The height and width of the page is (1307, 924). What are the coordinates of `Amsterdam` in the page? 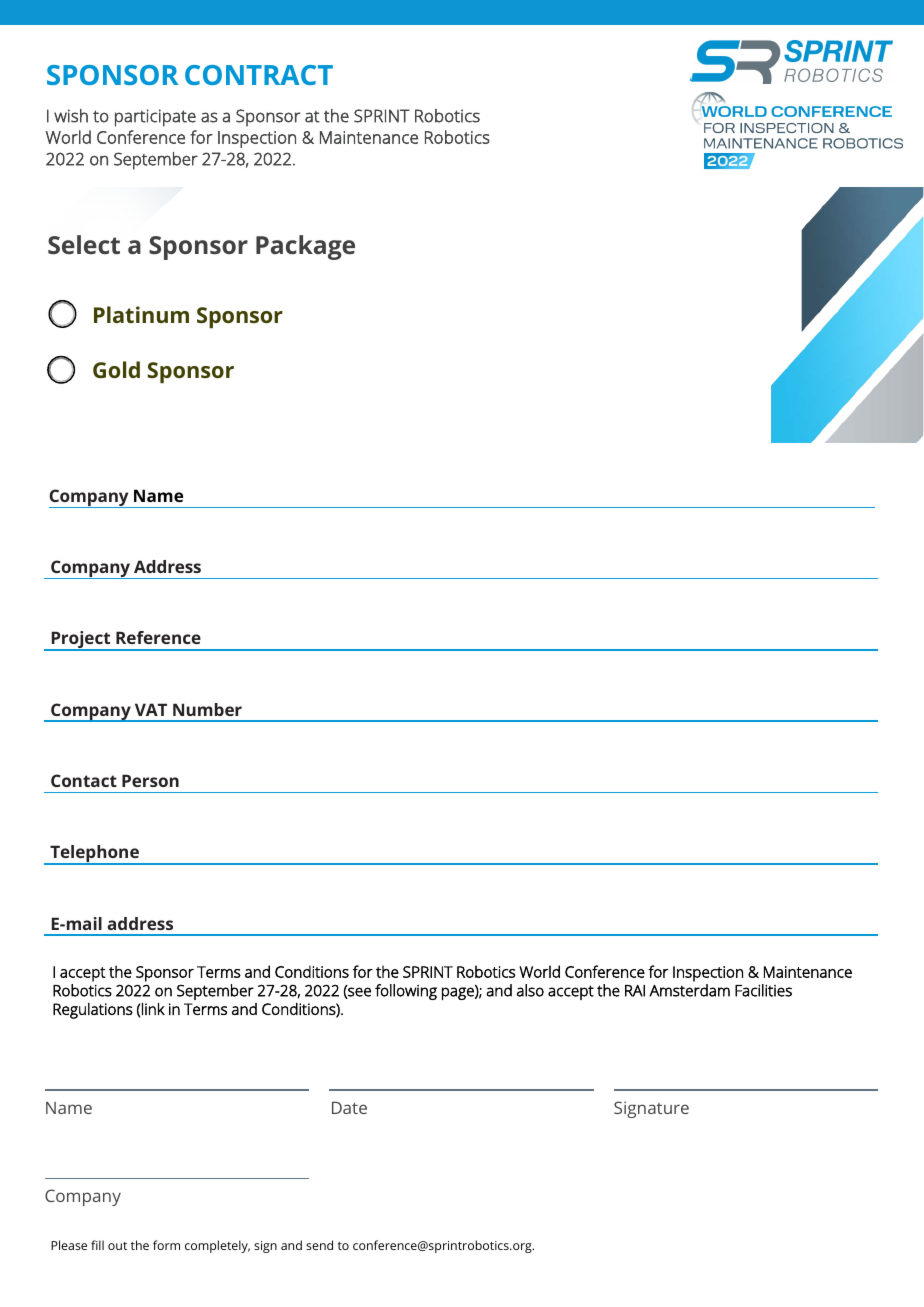 It's located at (689, 990).
